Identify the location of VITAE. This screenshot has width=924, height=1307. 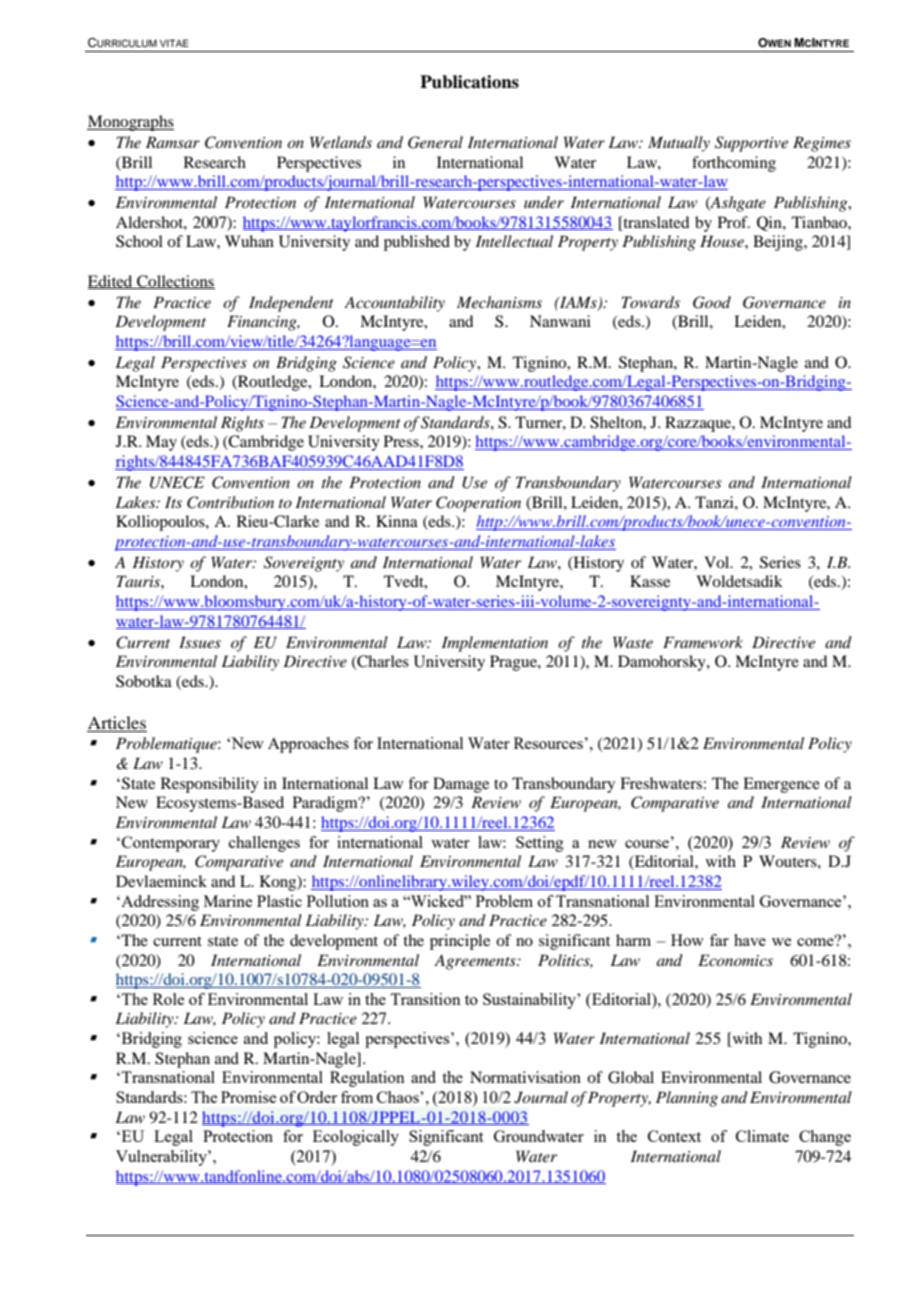
(174, 43).
